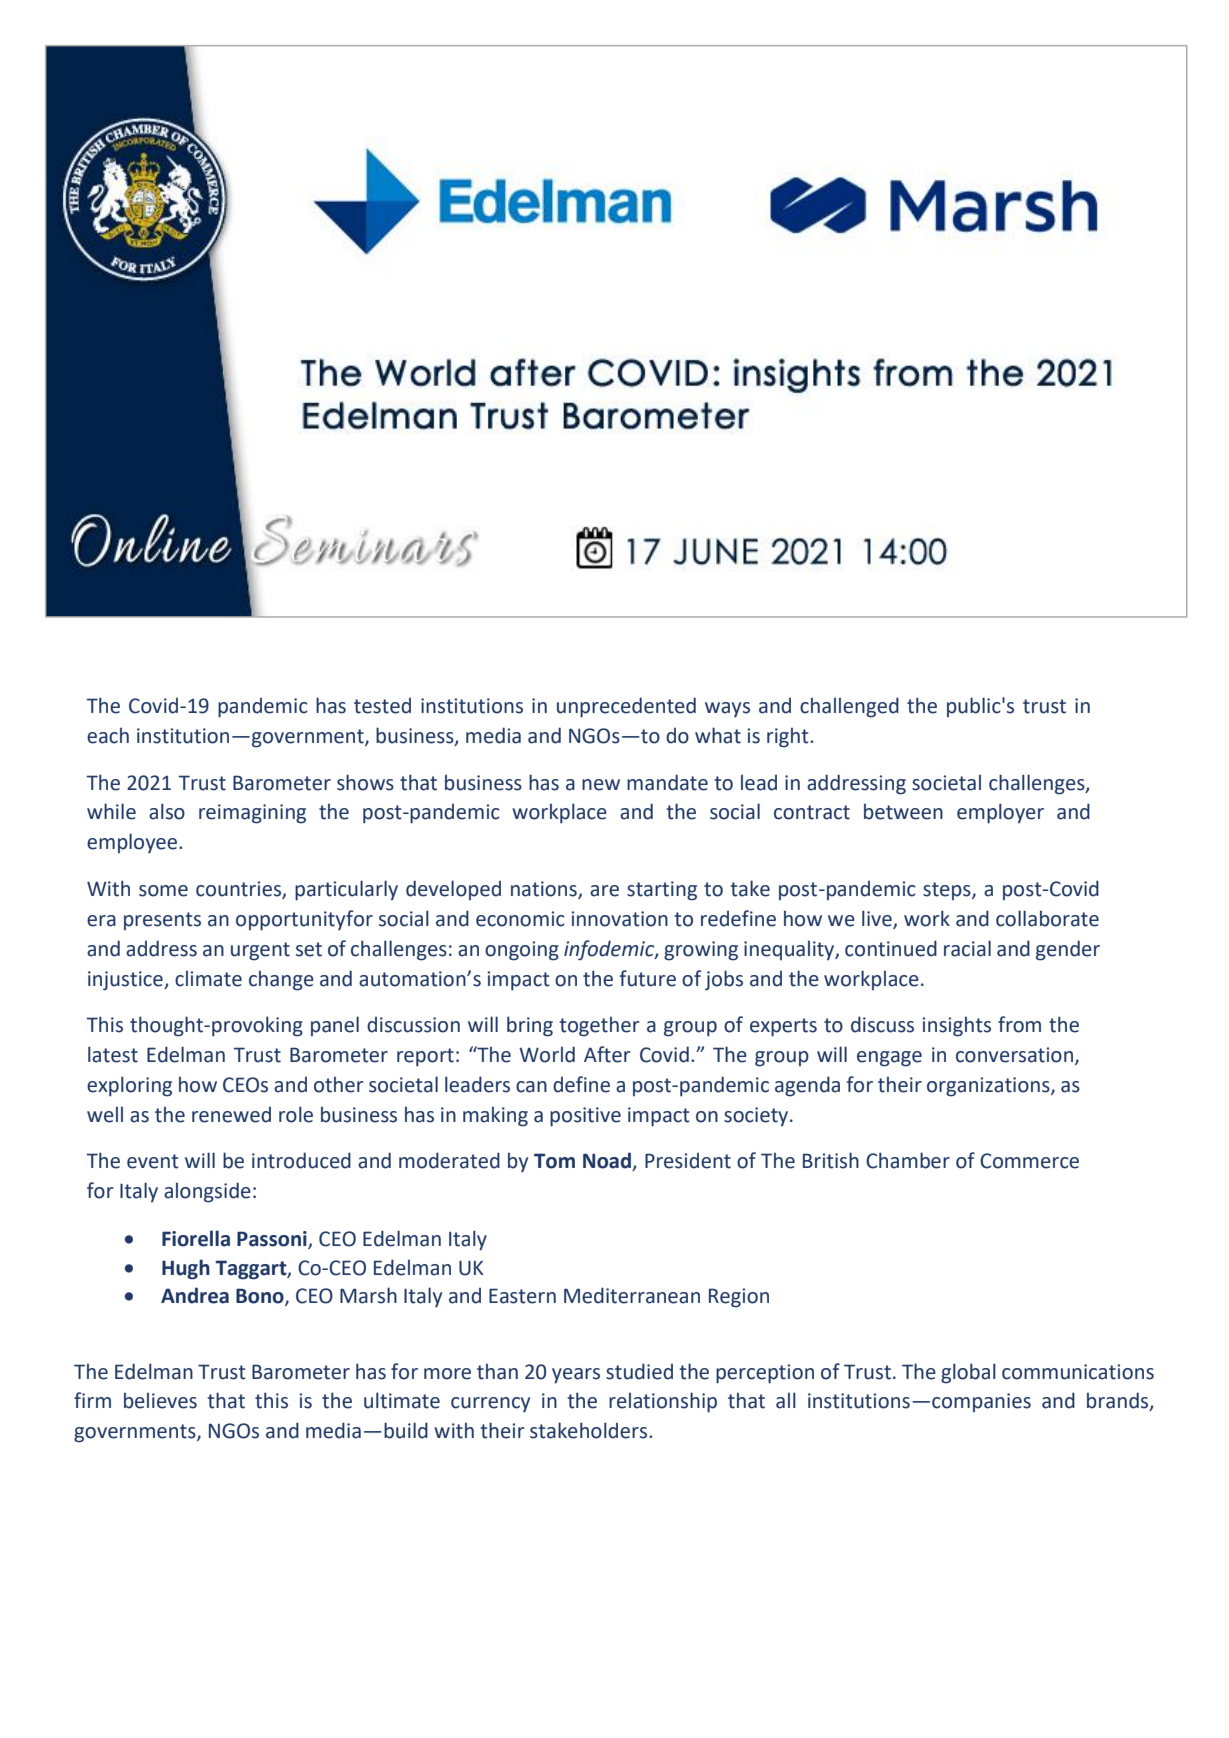 Image resolution: width=1229 pixels, height=1738 pixels. Describe the element at coordinates (108, 735) in the screenshot. I see `each` at that location.
